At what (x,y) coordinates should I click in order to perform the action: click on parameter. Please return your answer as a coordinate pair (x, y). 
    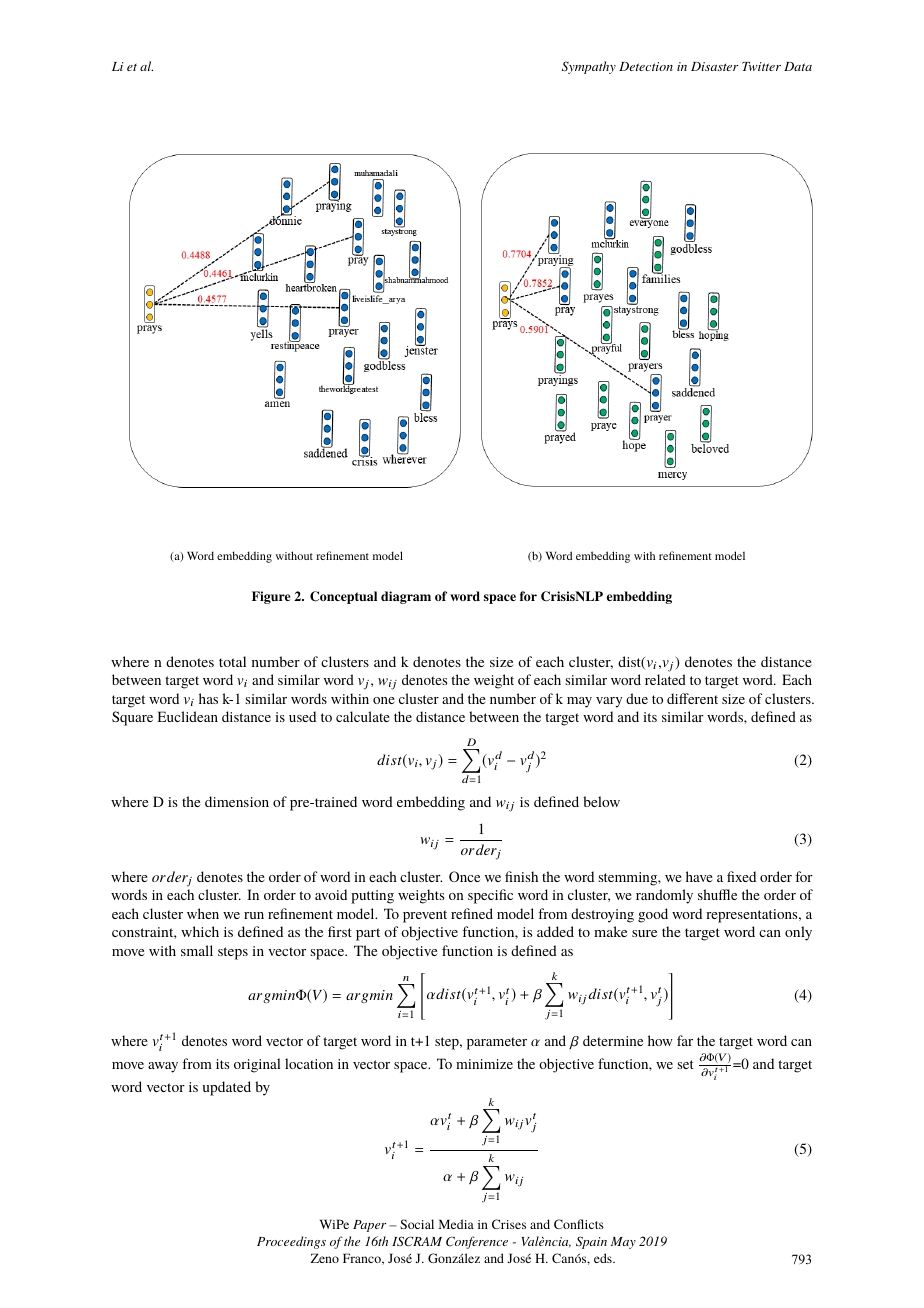
    Looking at the image, I should click on (497, 1043).
